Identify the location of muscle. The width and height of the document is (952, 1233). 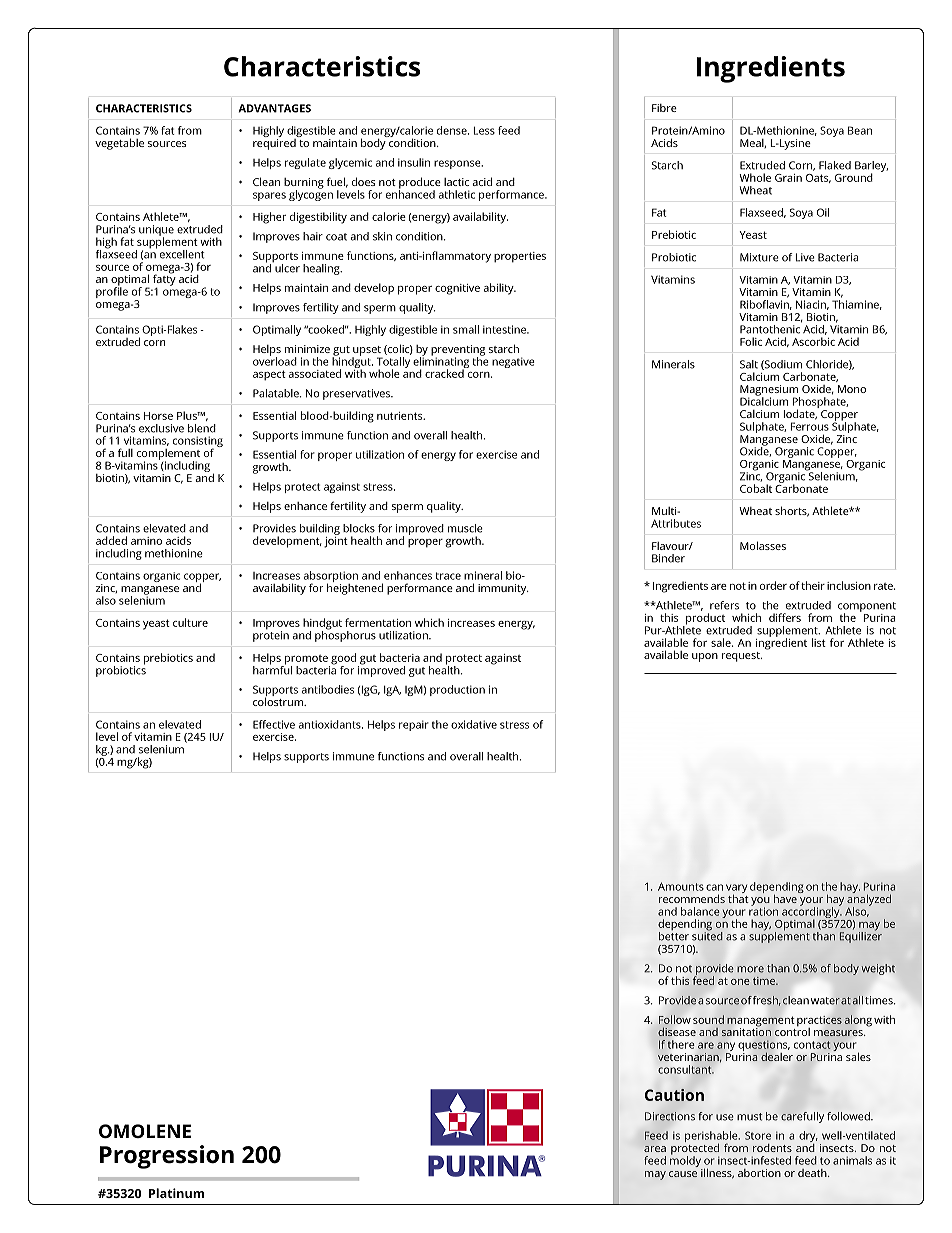
(465, 528).
